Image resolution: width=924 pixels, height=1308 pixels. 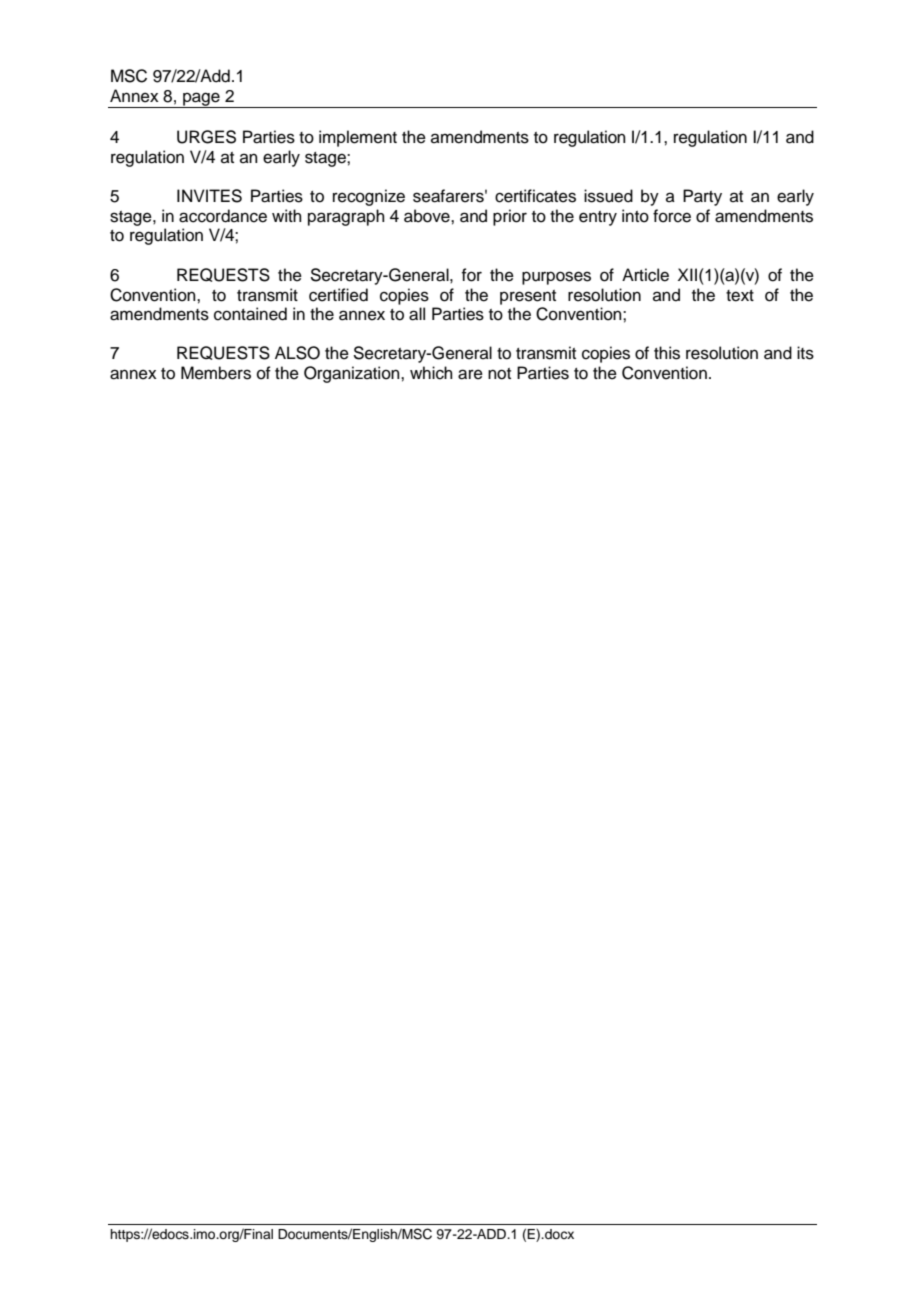 I want to click on this, so click(x=667, y=353).
